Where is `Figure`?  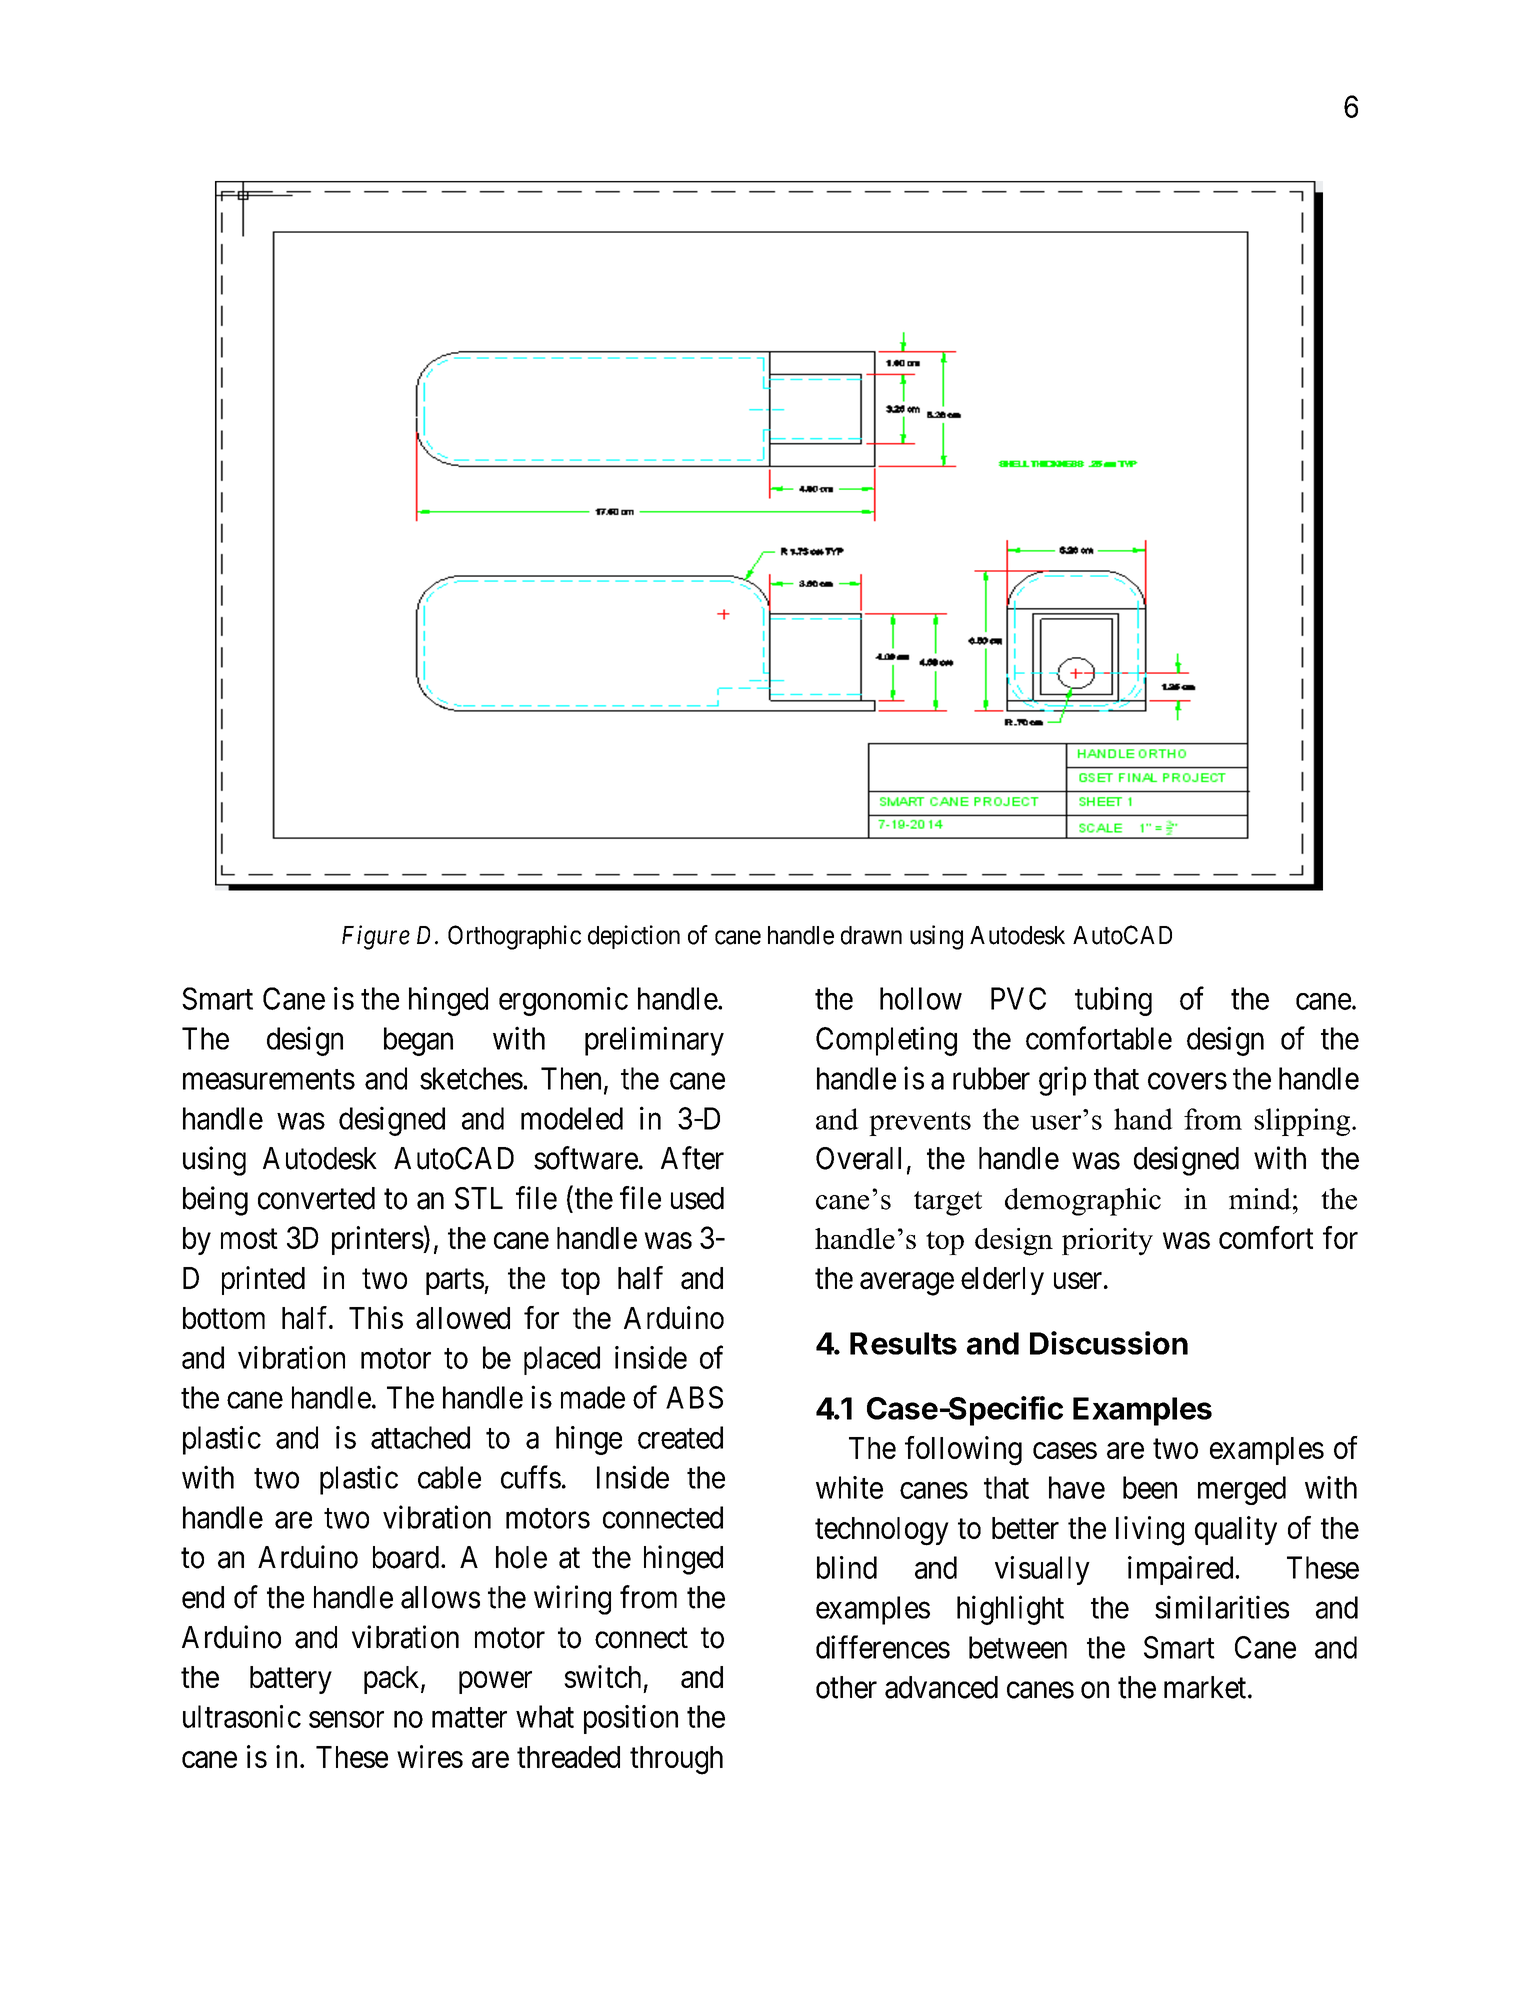 Figure is located at coordinates (376, 937).
